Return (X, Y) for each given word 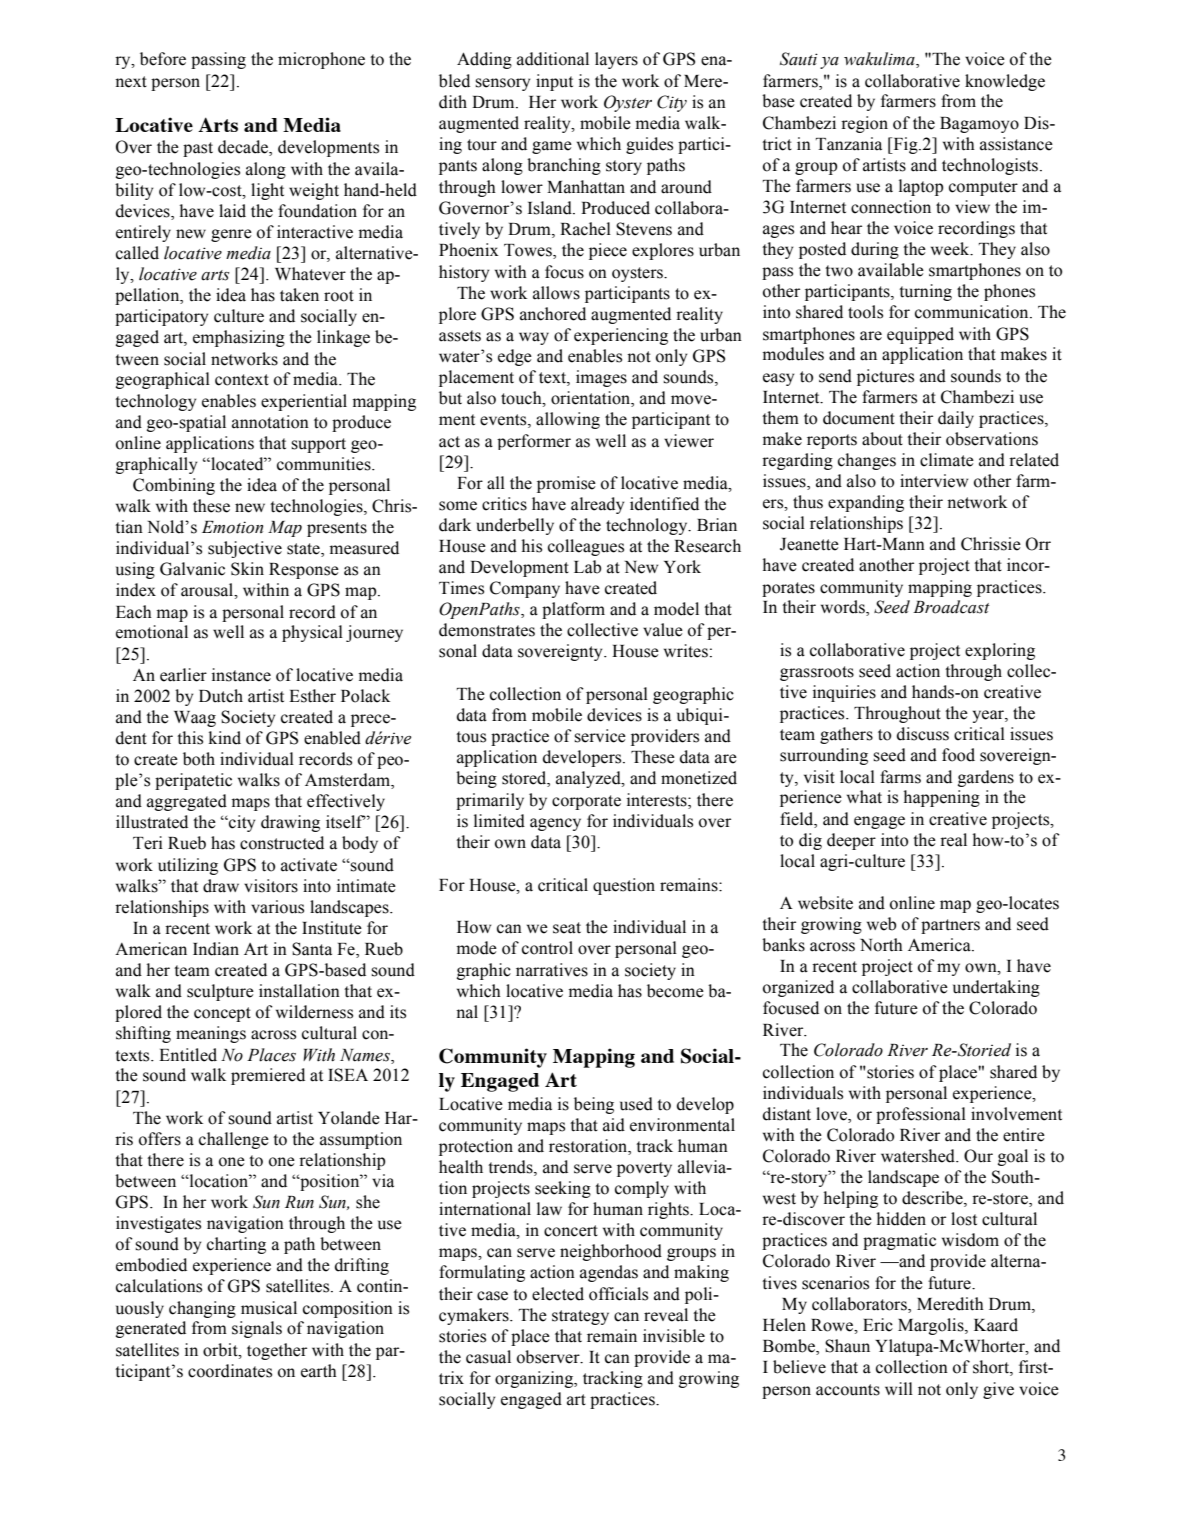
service (600, 736)
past (198, 149)
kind (225, 738)
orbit (221, 1350)
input (554, 82)
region (864, 124)
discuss (923, 734)
